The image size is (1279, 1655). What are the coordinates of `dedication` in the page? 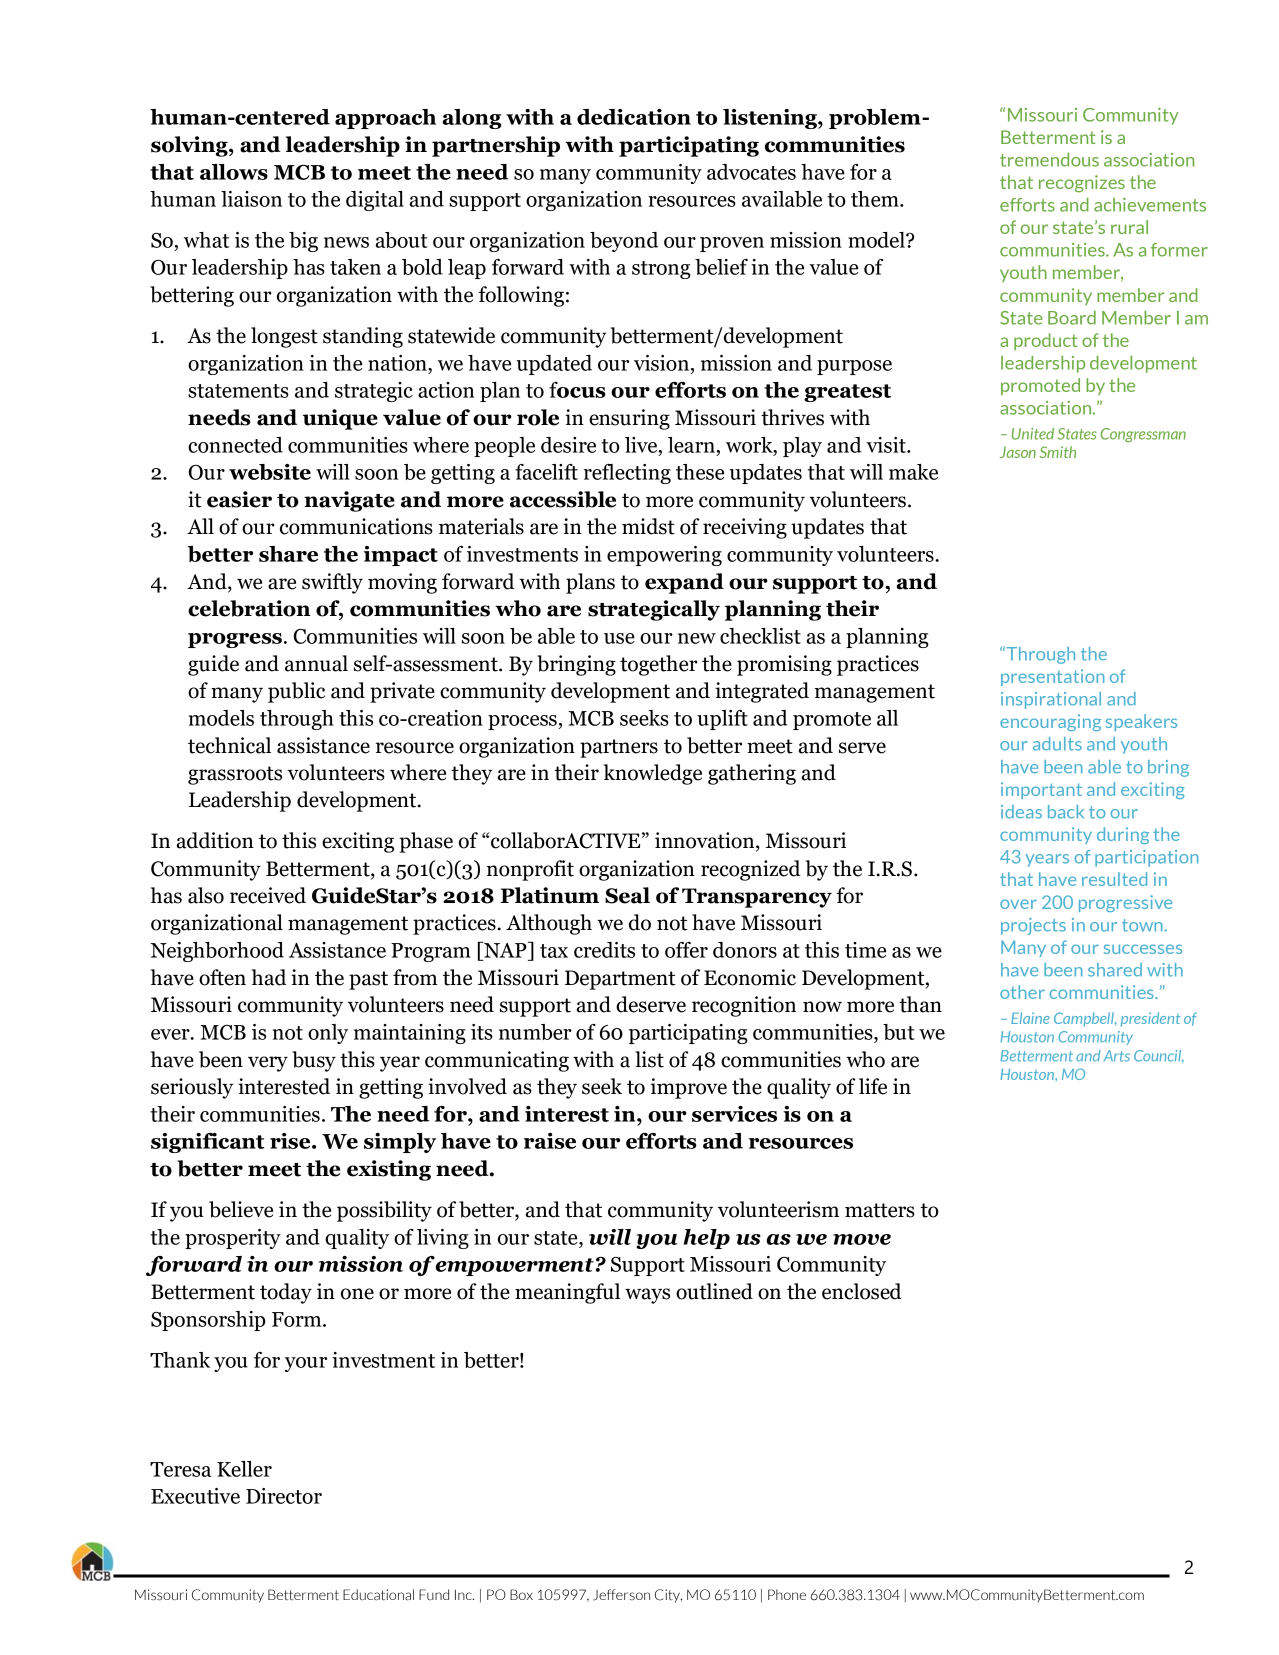 It's located at (634, 117).
